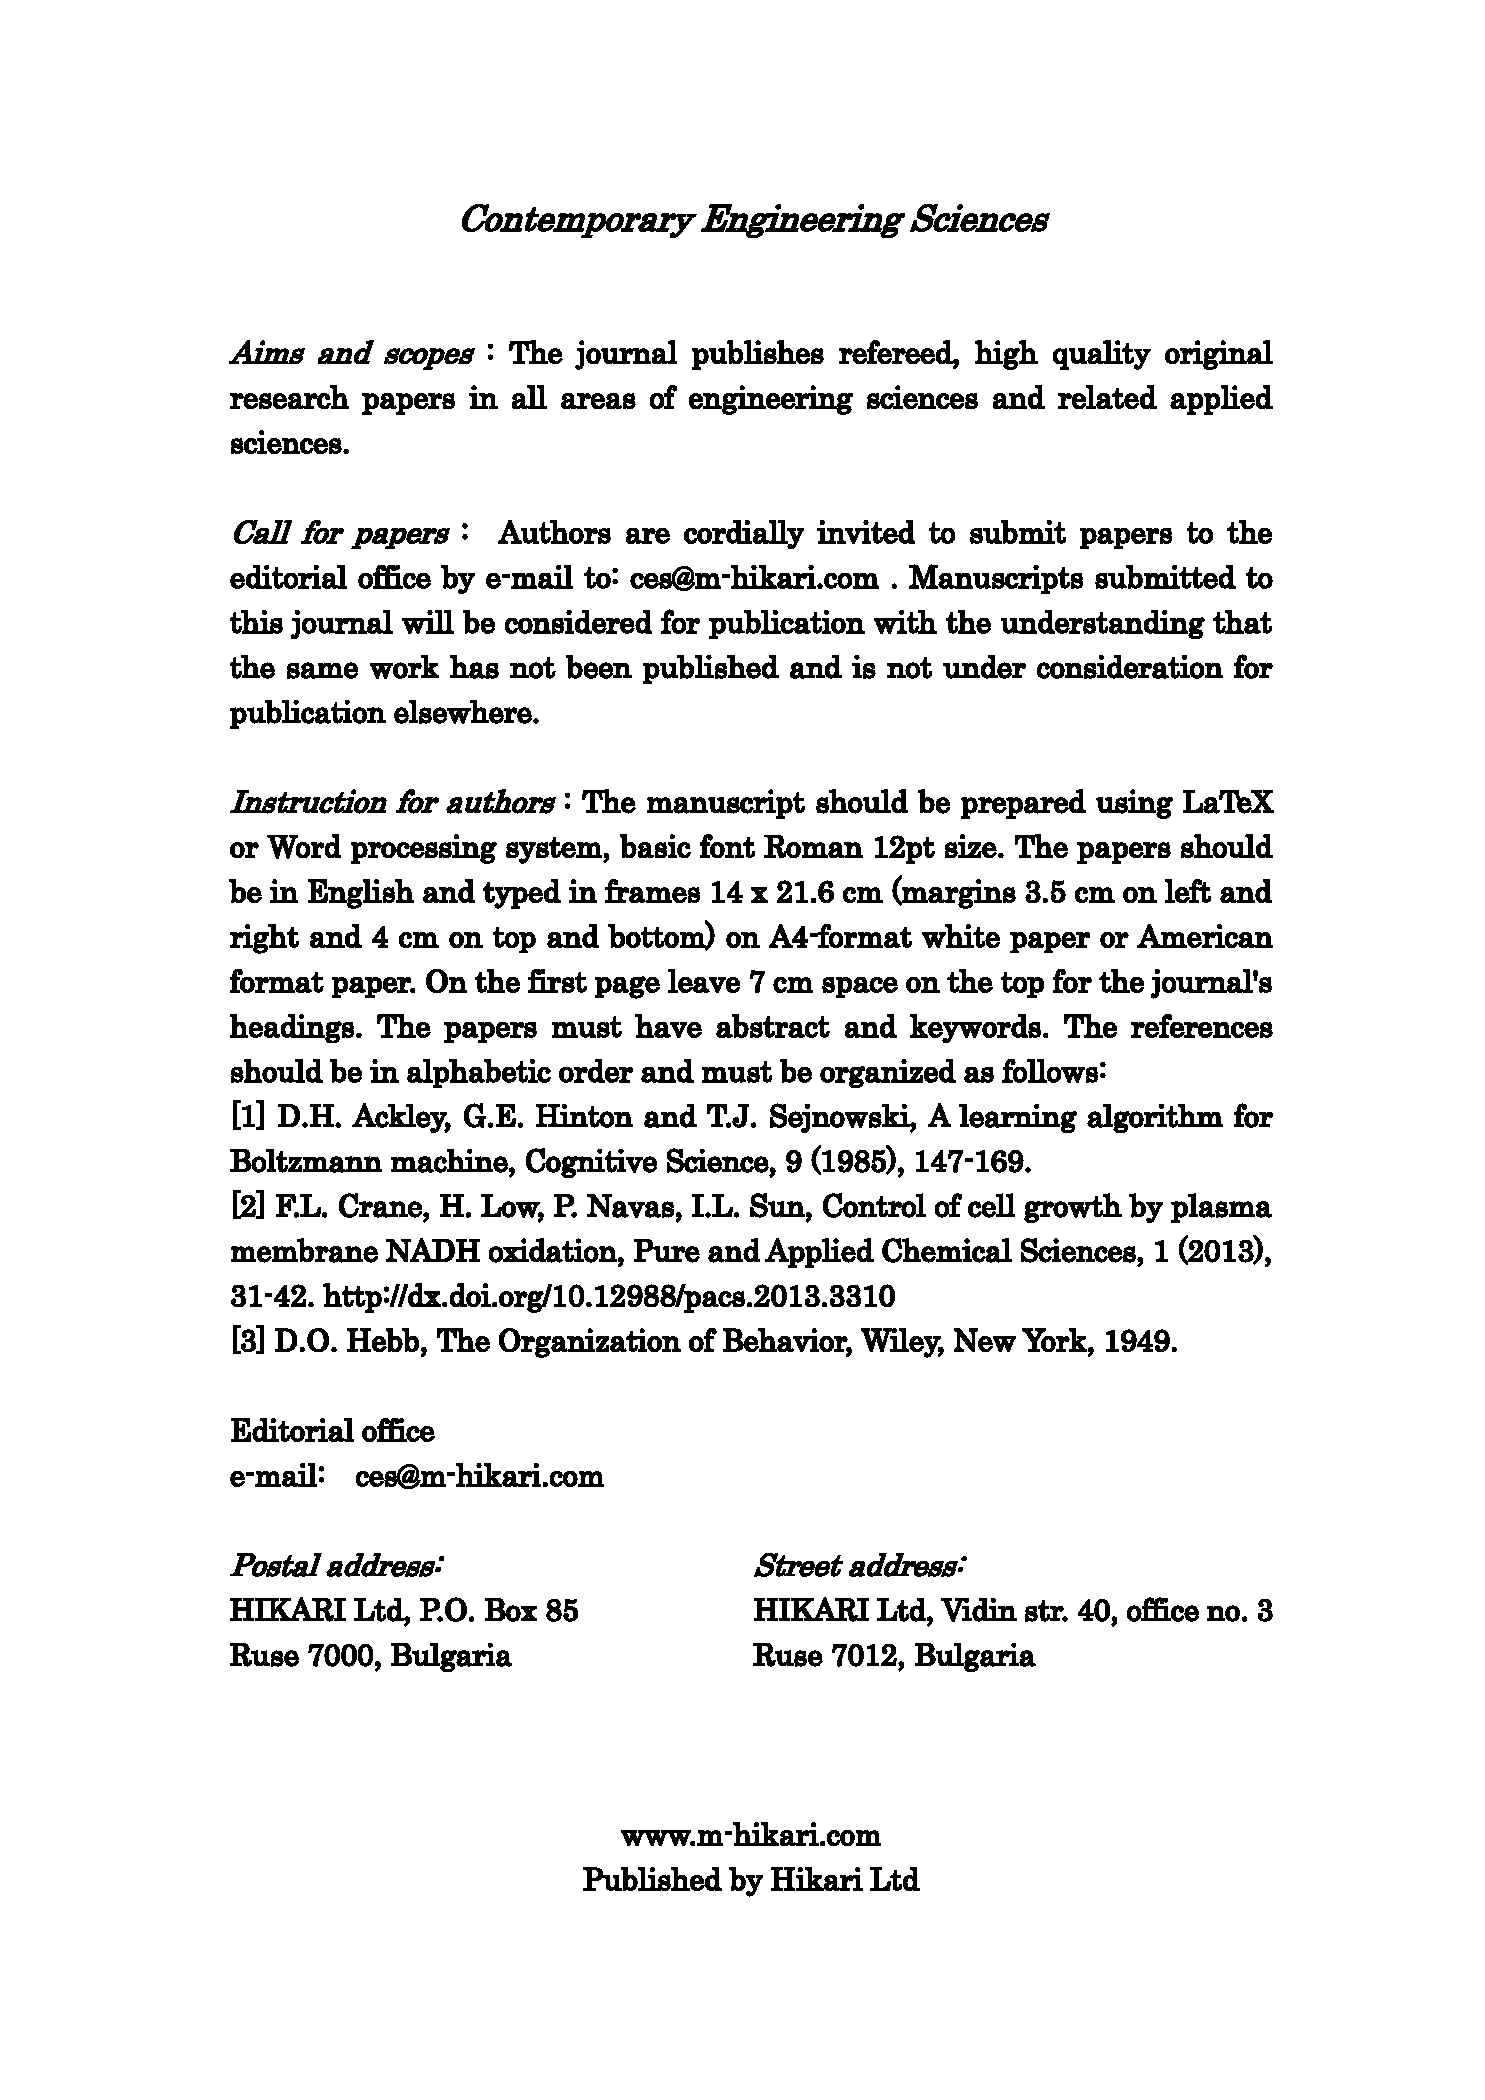  Describe the element at coordinates (1073, 1208) in the image. I see `growth` at that location.
